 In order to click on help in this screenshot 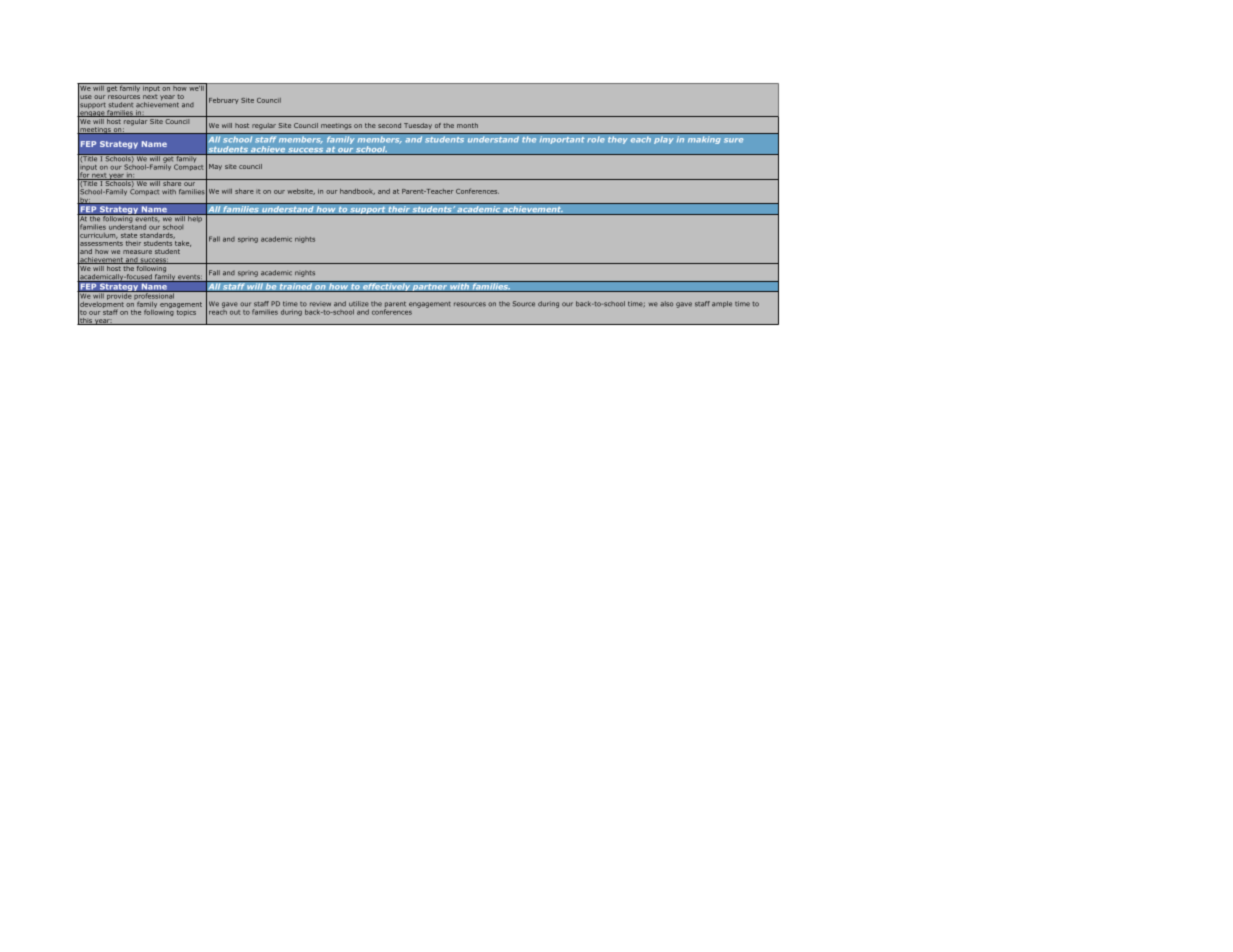, I will do `click(195, 217)`.
